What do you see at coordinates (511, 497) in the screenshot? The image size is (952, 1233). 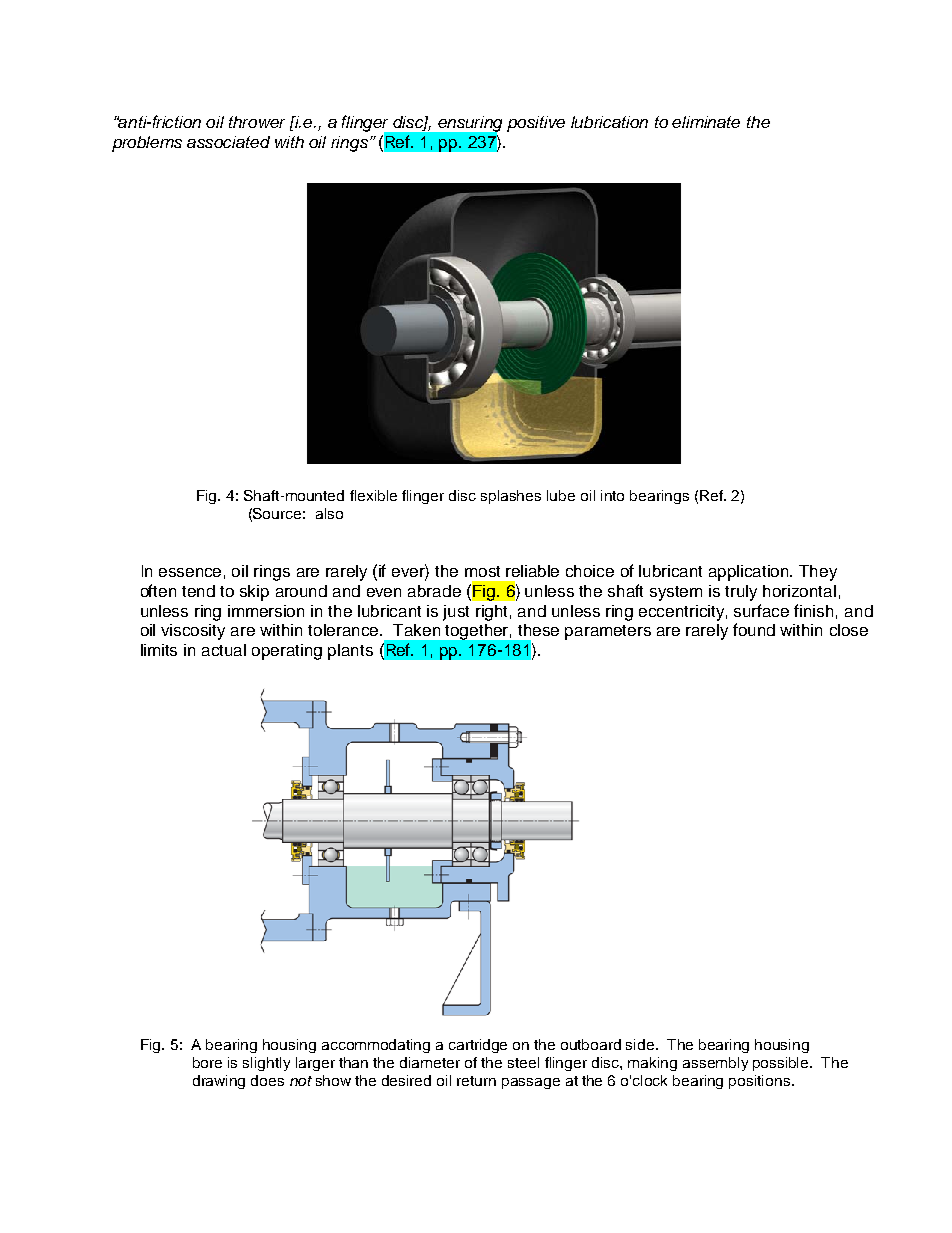 I see `splashes` at bounding box center [511, 497].
